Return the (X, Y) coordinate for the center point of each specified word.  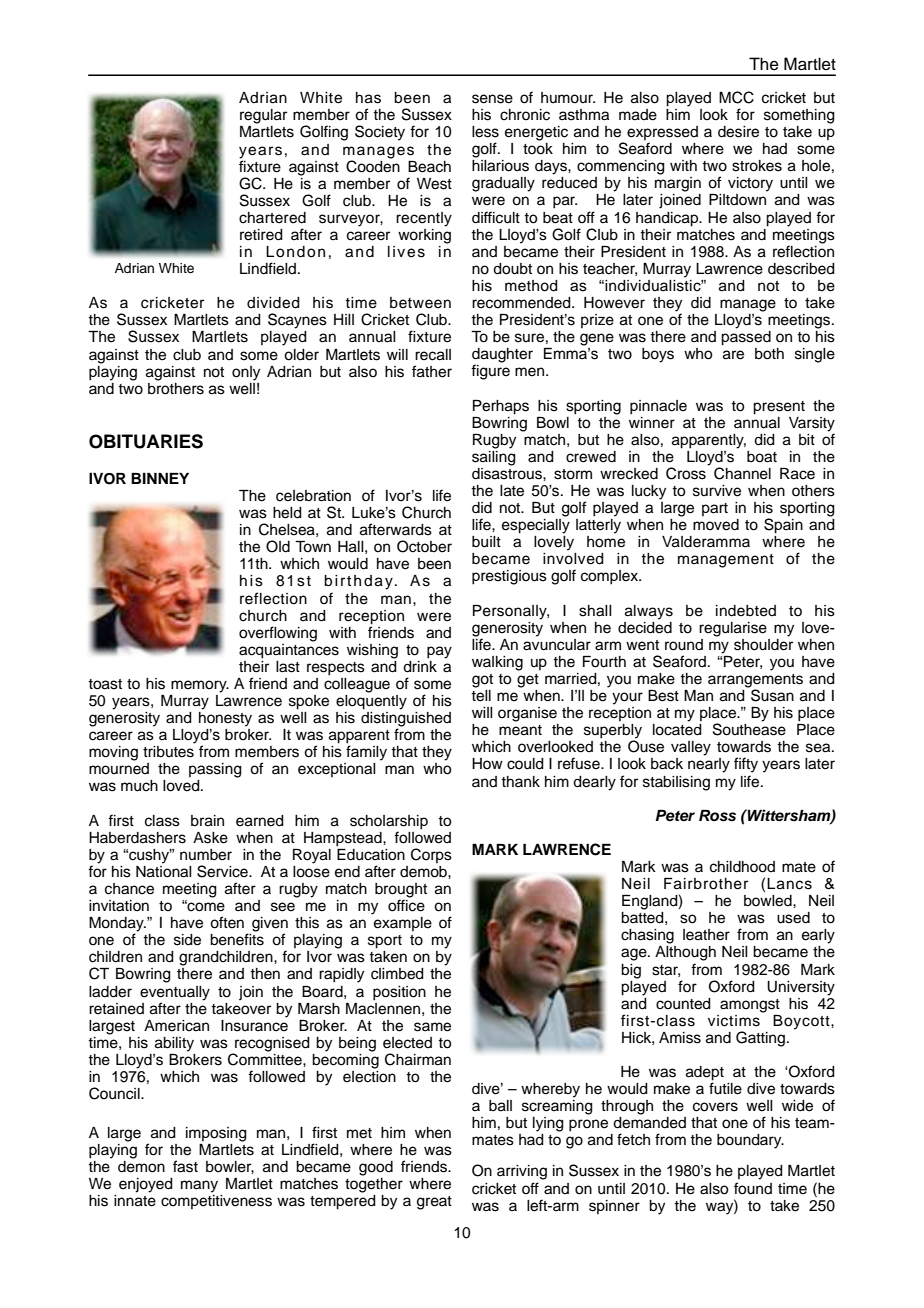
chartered (272, 218)
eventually (175, 993)
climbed (397, 974)
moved (716, 525)
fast (185, 1166)
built (486, 542)
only (246, 373)
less (485, 132)
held (287, 513)
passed (746, 338)
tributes (168, 752)
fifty (746, 765)
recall (433, 355)
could (525, 764)
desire (738, 132)
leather (706, 935)
